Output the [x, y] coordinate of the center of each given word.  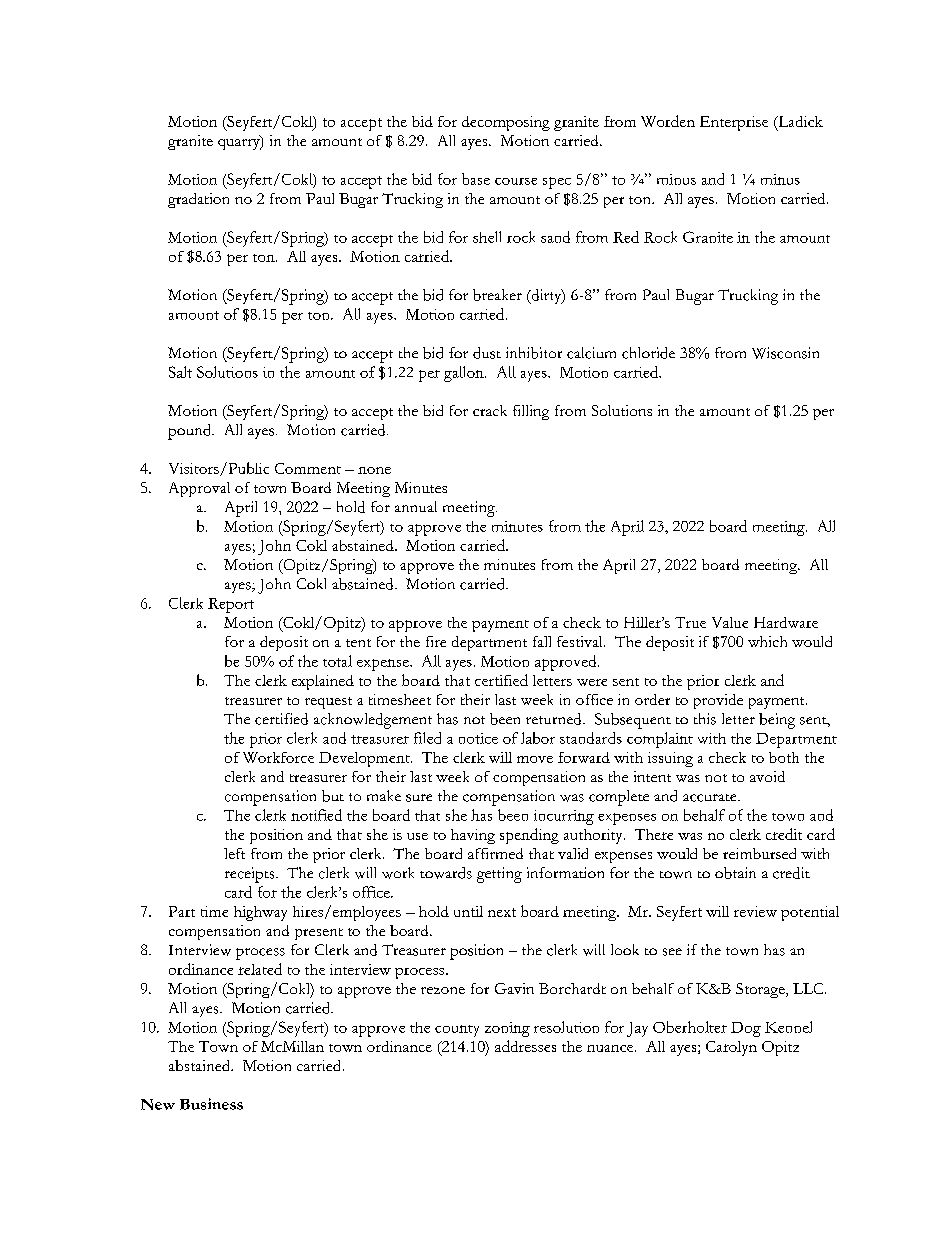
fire [436, 641]
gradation [198, 200]
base [476, 179]
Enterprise [734, 123]
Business [211, 1104]
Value [730, 622]
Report [231, 605]
